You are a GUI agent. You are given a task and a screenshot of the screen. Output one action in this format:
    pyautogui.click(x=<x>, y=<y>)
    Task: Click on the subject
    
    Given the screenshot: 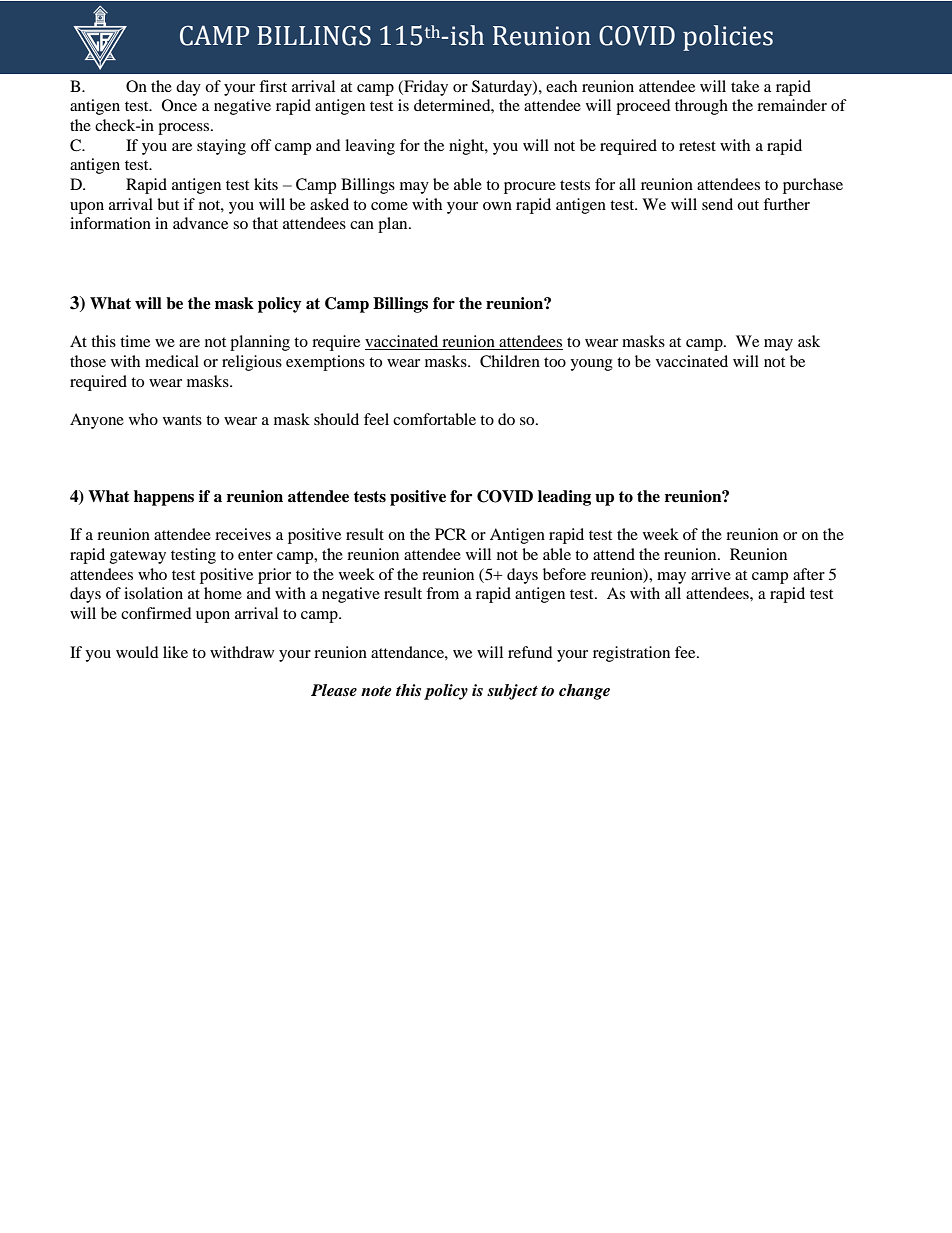 What is the action you would take?
    pyautogui.click(x=512, y=692)
